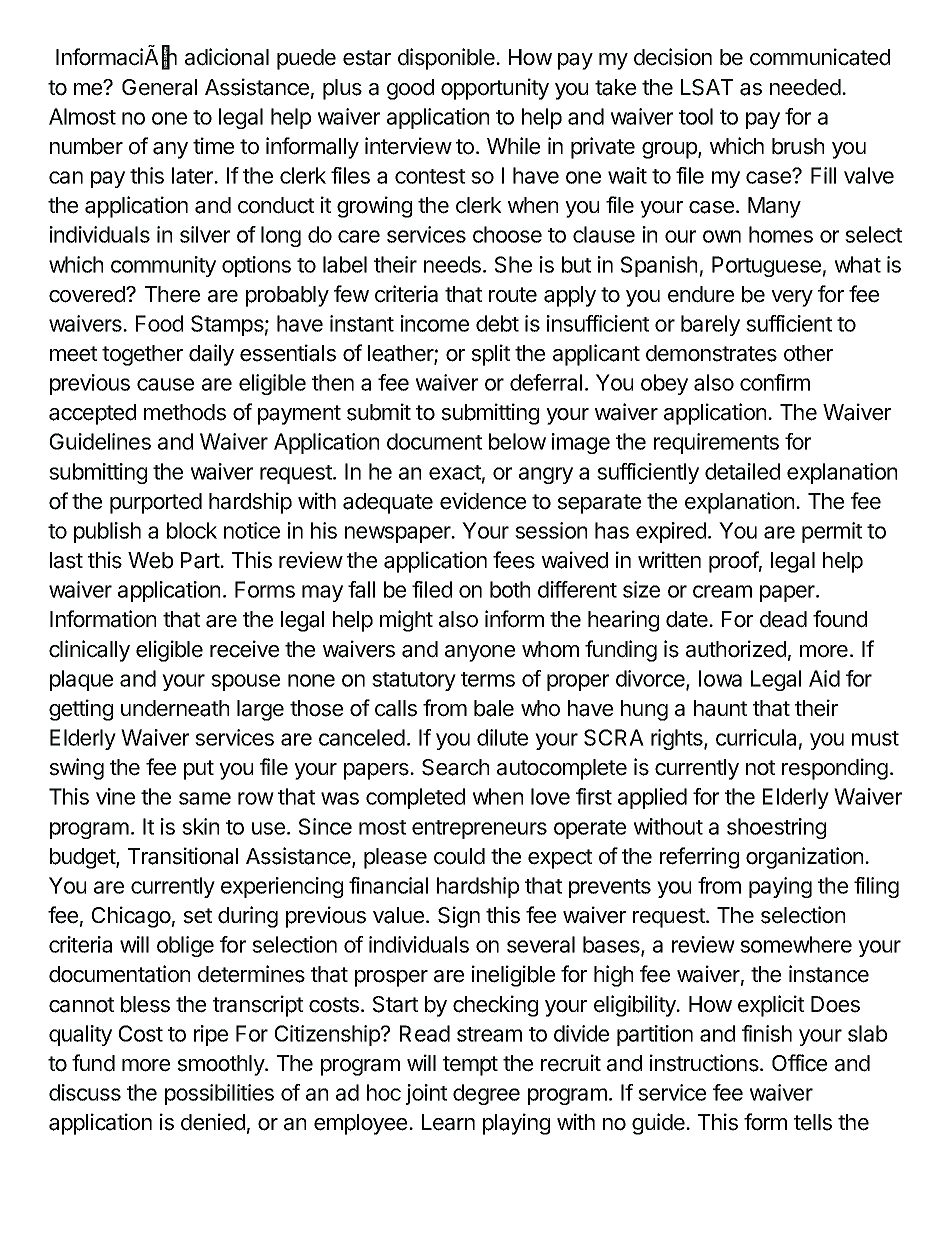 Image resolution: width=952 pixels, height=1233 pixels. I want to click on responding, so click(835, 769).
